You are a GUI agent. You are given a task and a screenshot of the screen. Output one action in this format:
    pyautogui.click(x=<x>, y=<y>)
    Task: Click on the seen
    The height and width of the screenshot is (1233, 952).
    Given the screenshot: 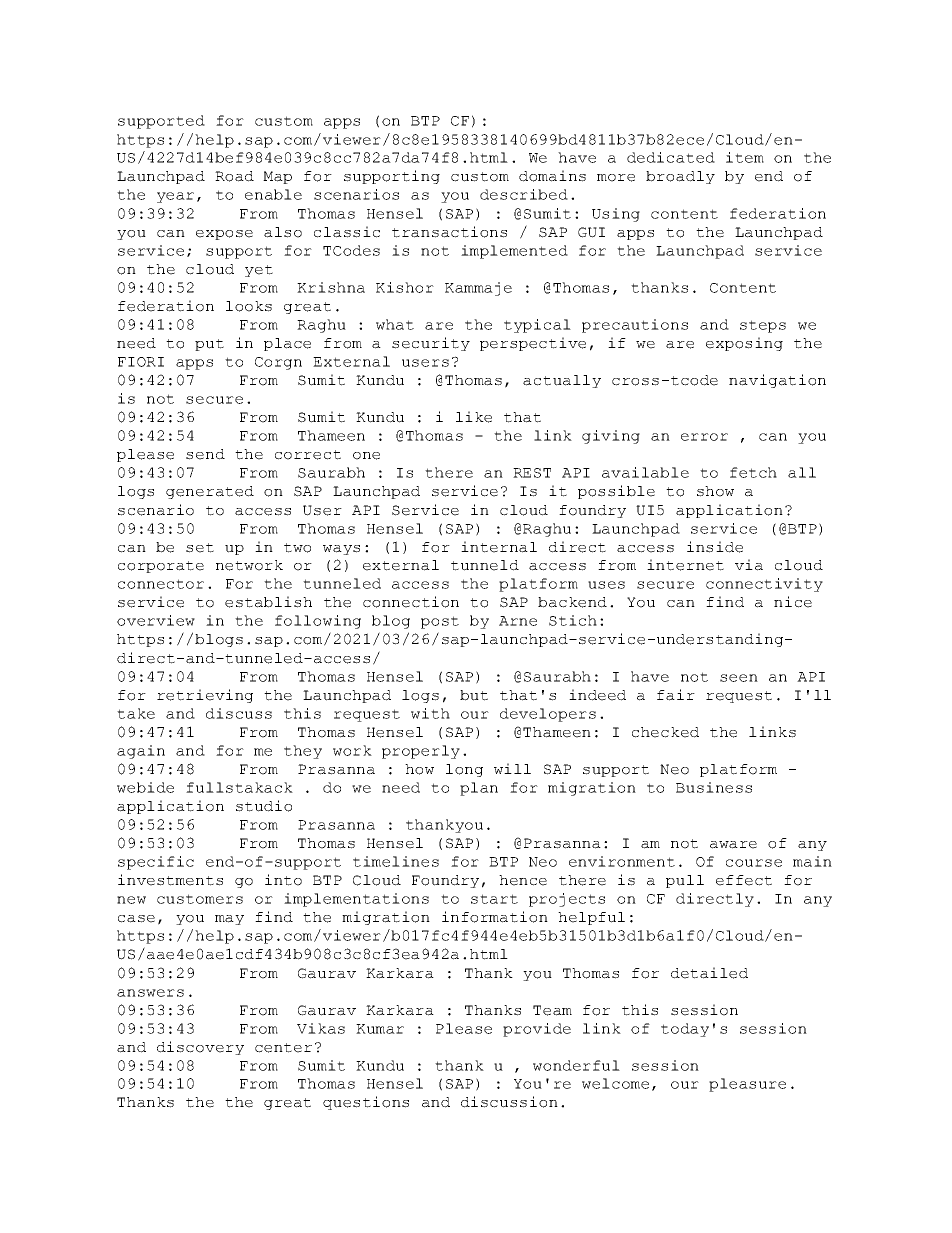 What is the action you would take?
    pyautogui.click(x=739, y=678)
